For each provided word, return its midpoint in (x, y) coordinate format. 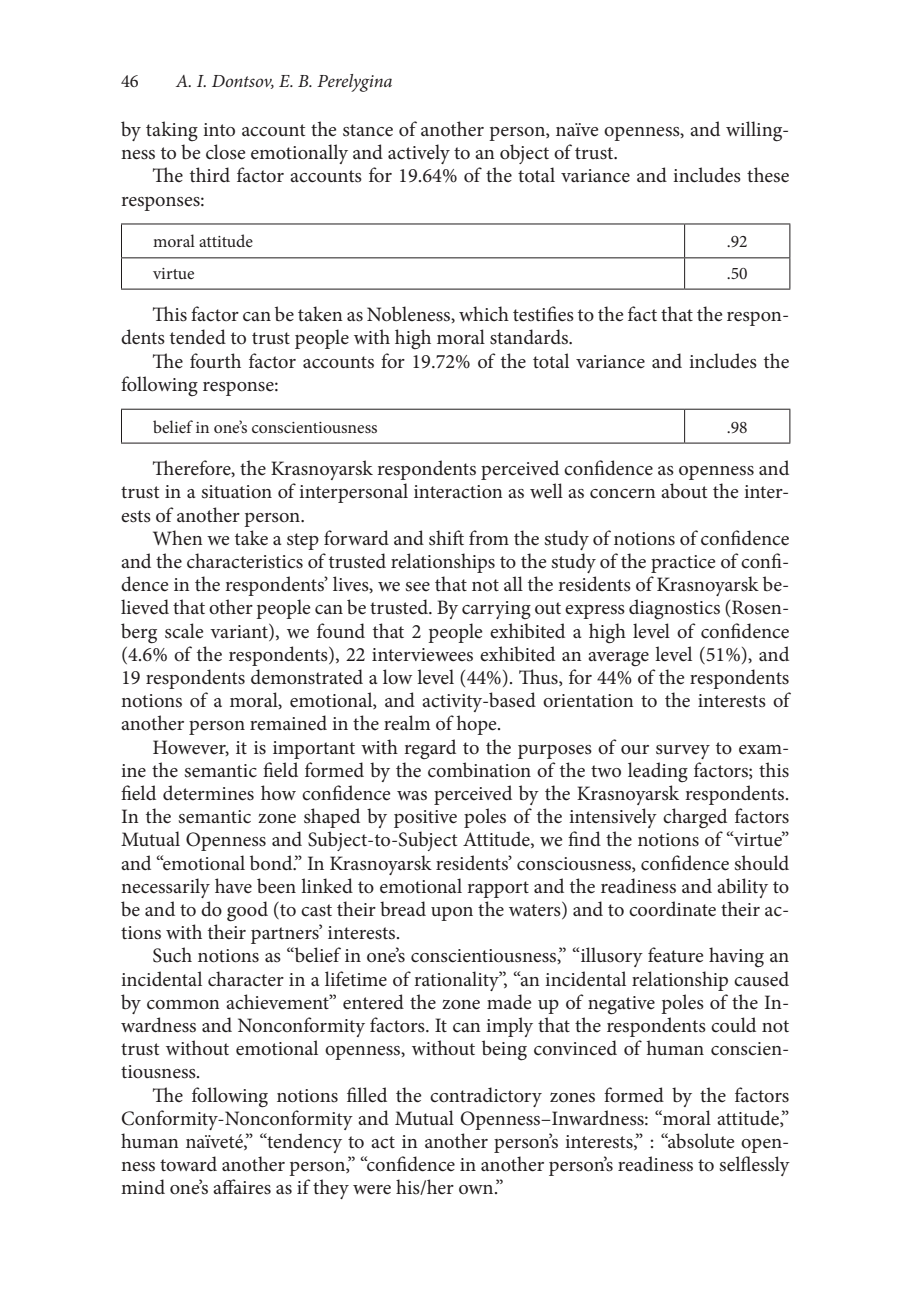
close (226, 152)
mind (143, 1186)
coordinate (672, 909)
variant (240, 630)
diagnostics (674, 609)
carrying (496, 610)
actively (419, 154)
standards (530, 337)
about (684, 491)
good (247, 911)
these (768, 175)
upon (452, 914)
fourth (215, 361)
